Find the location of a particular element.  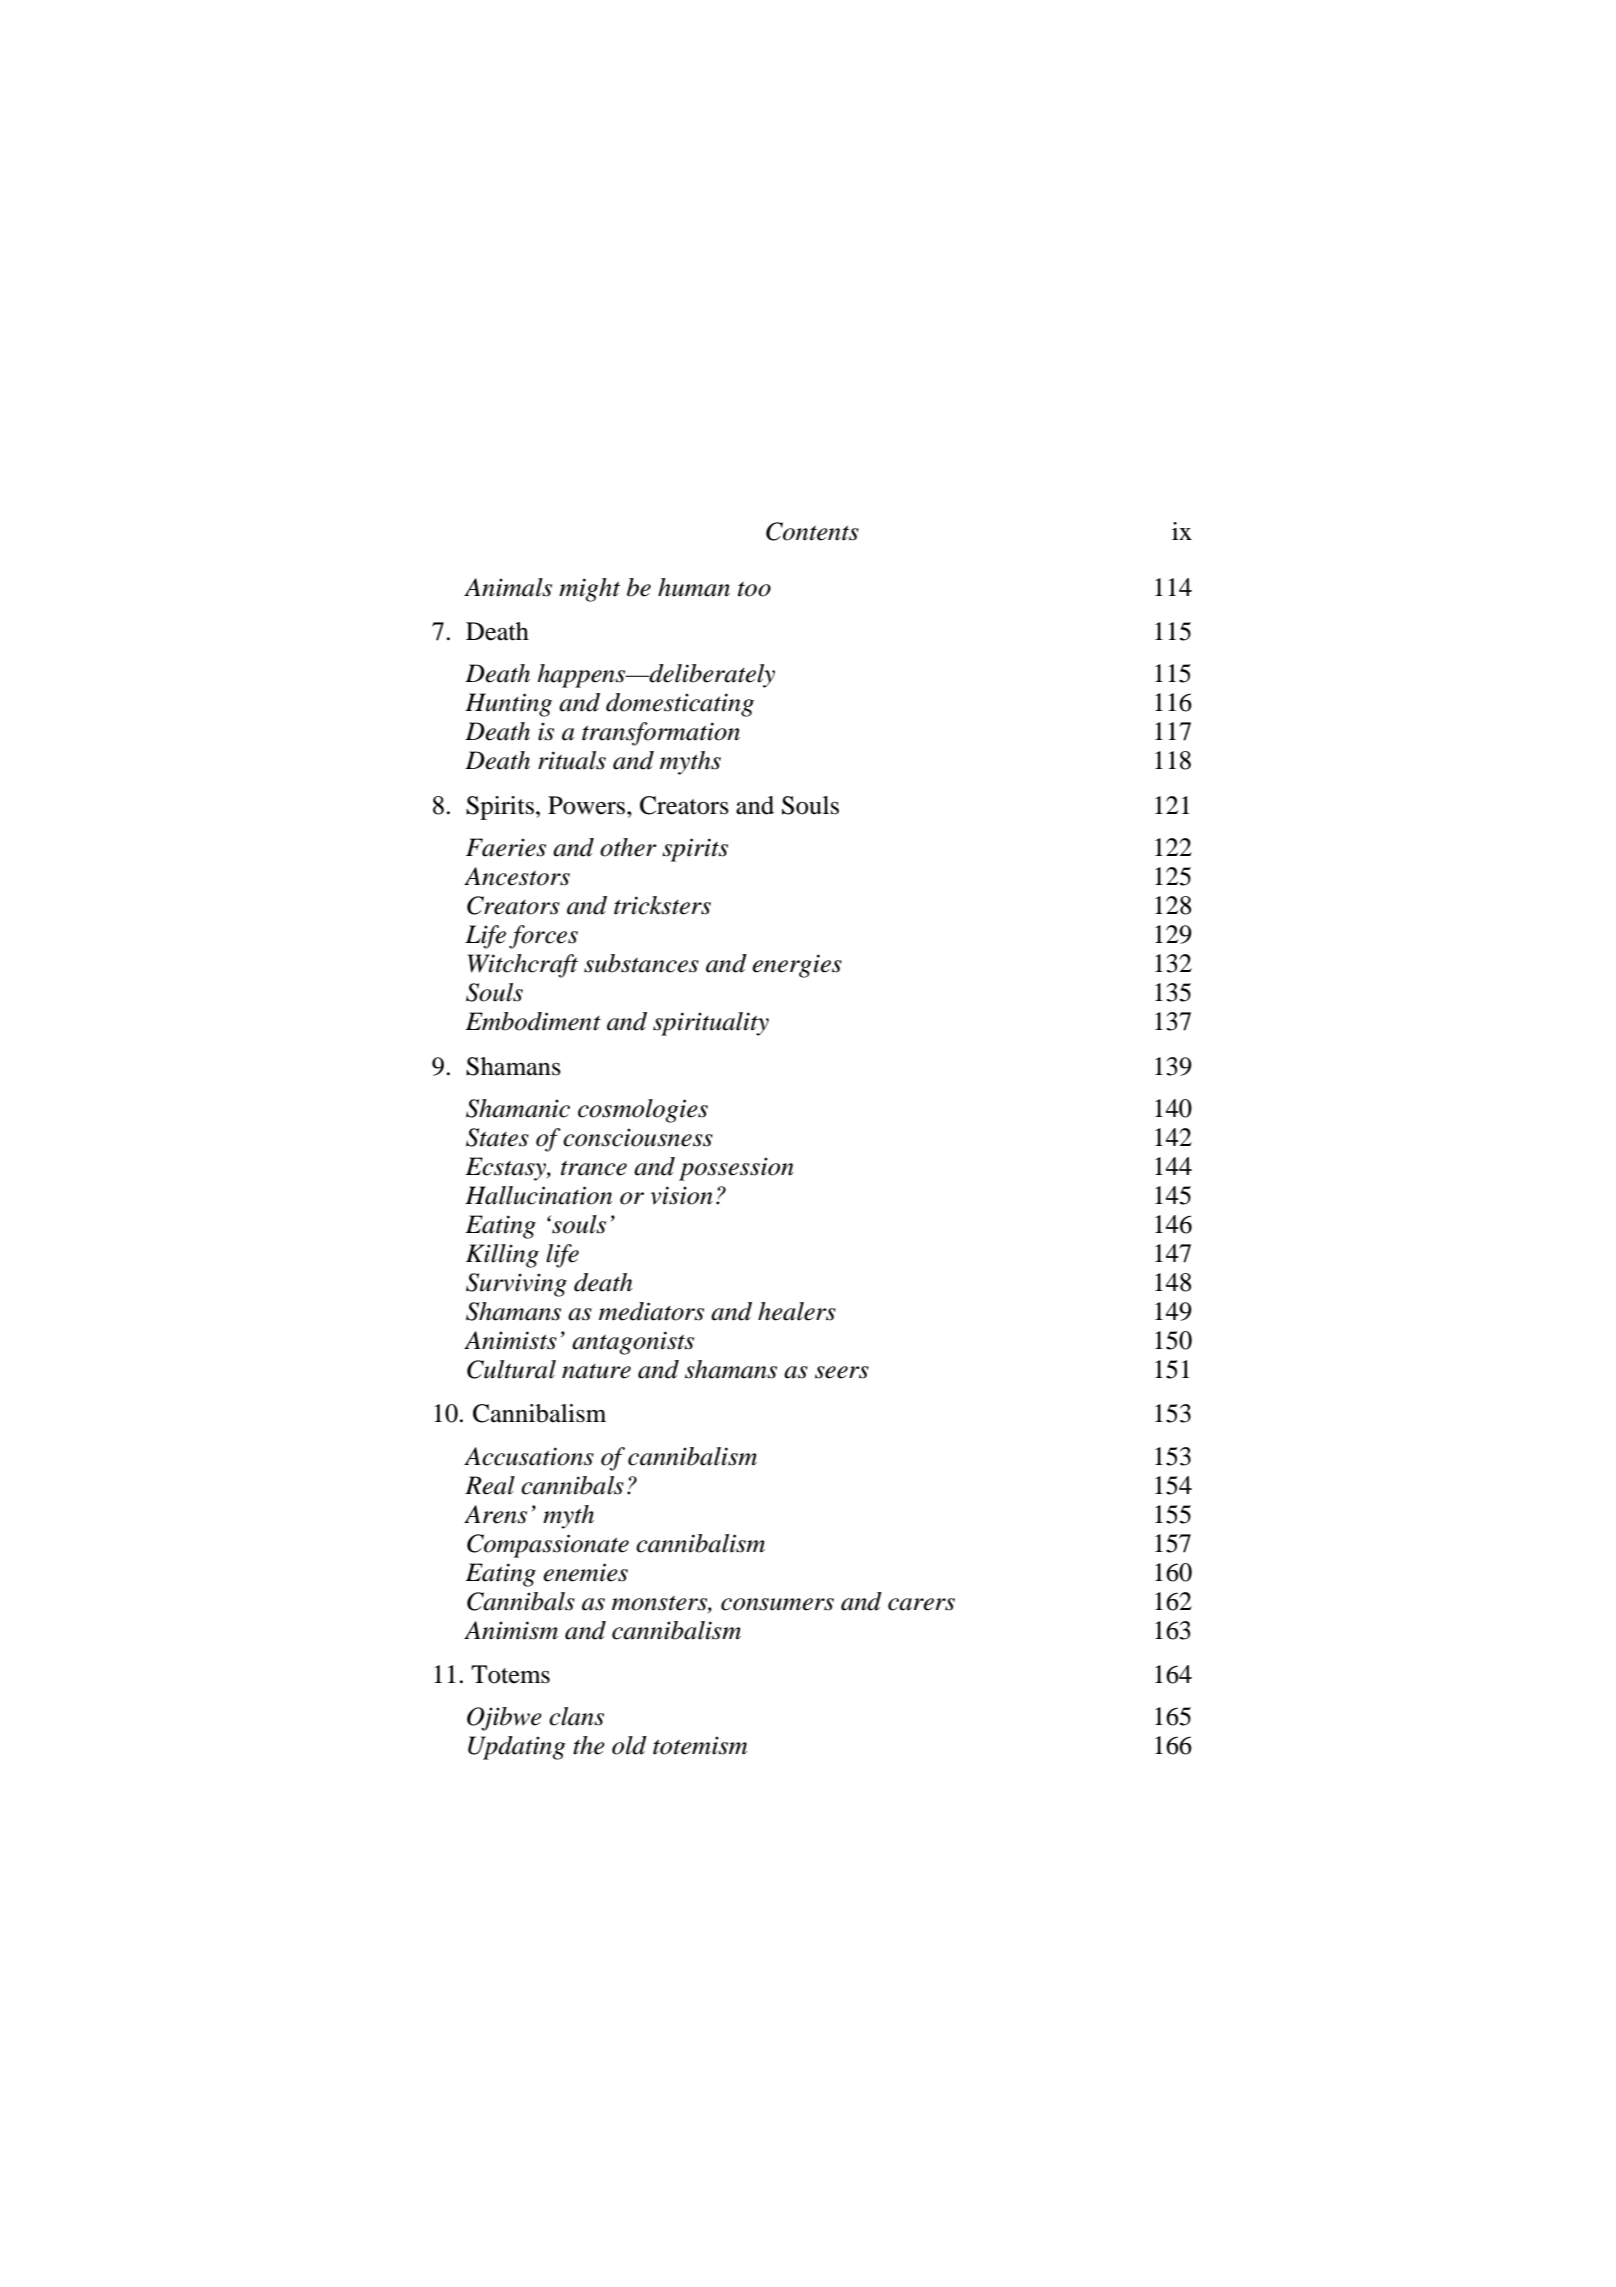

human is located at coordinates (694, 587).
